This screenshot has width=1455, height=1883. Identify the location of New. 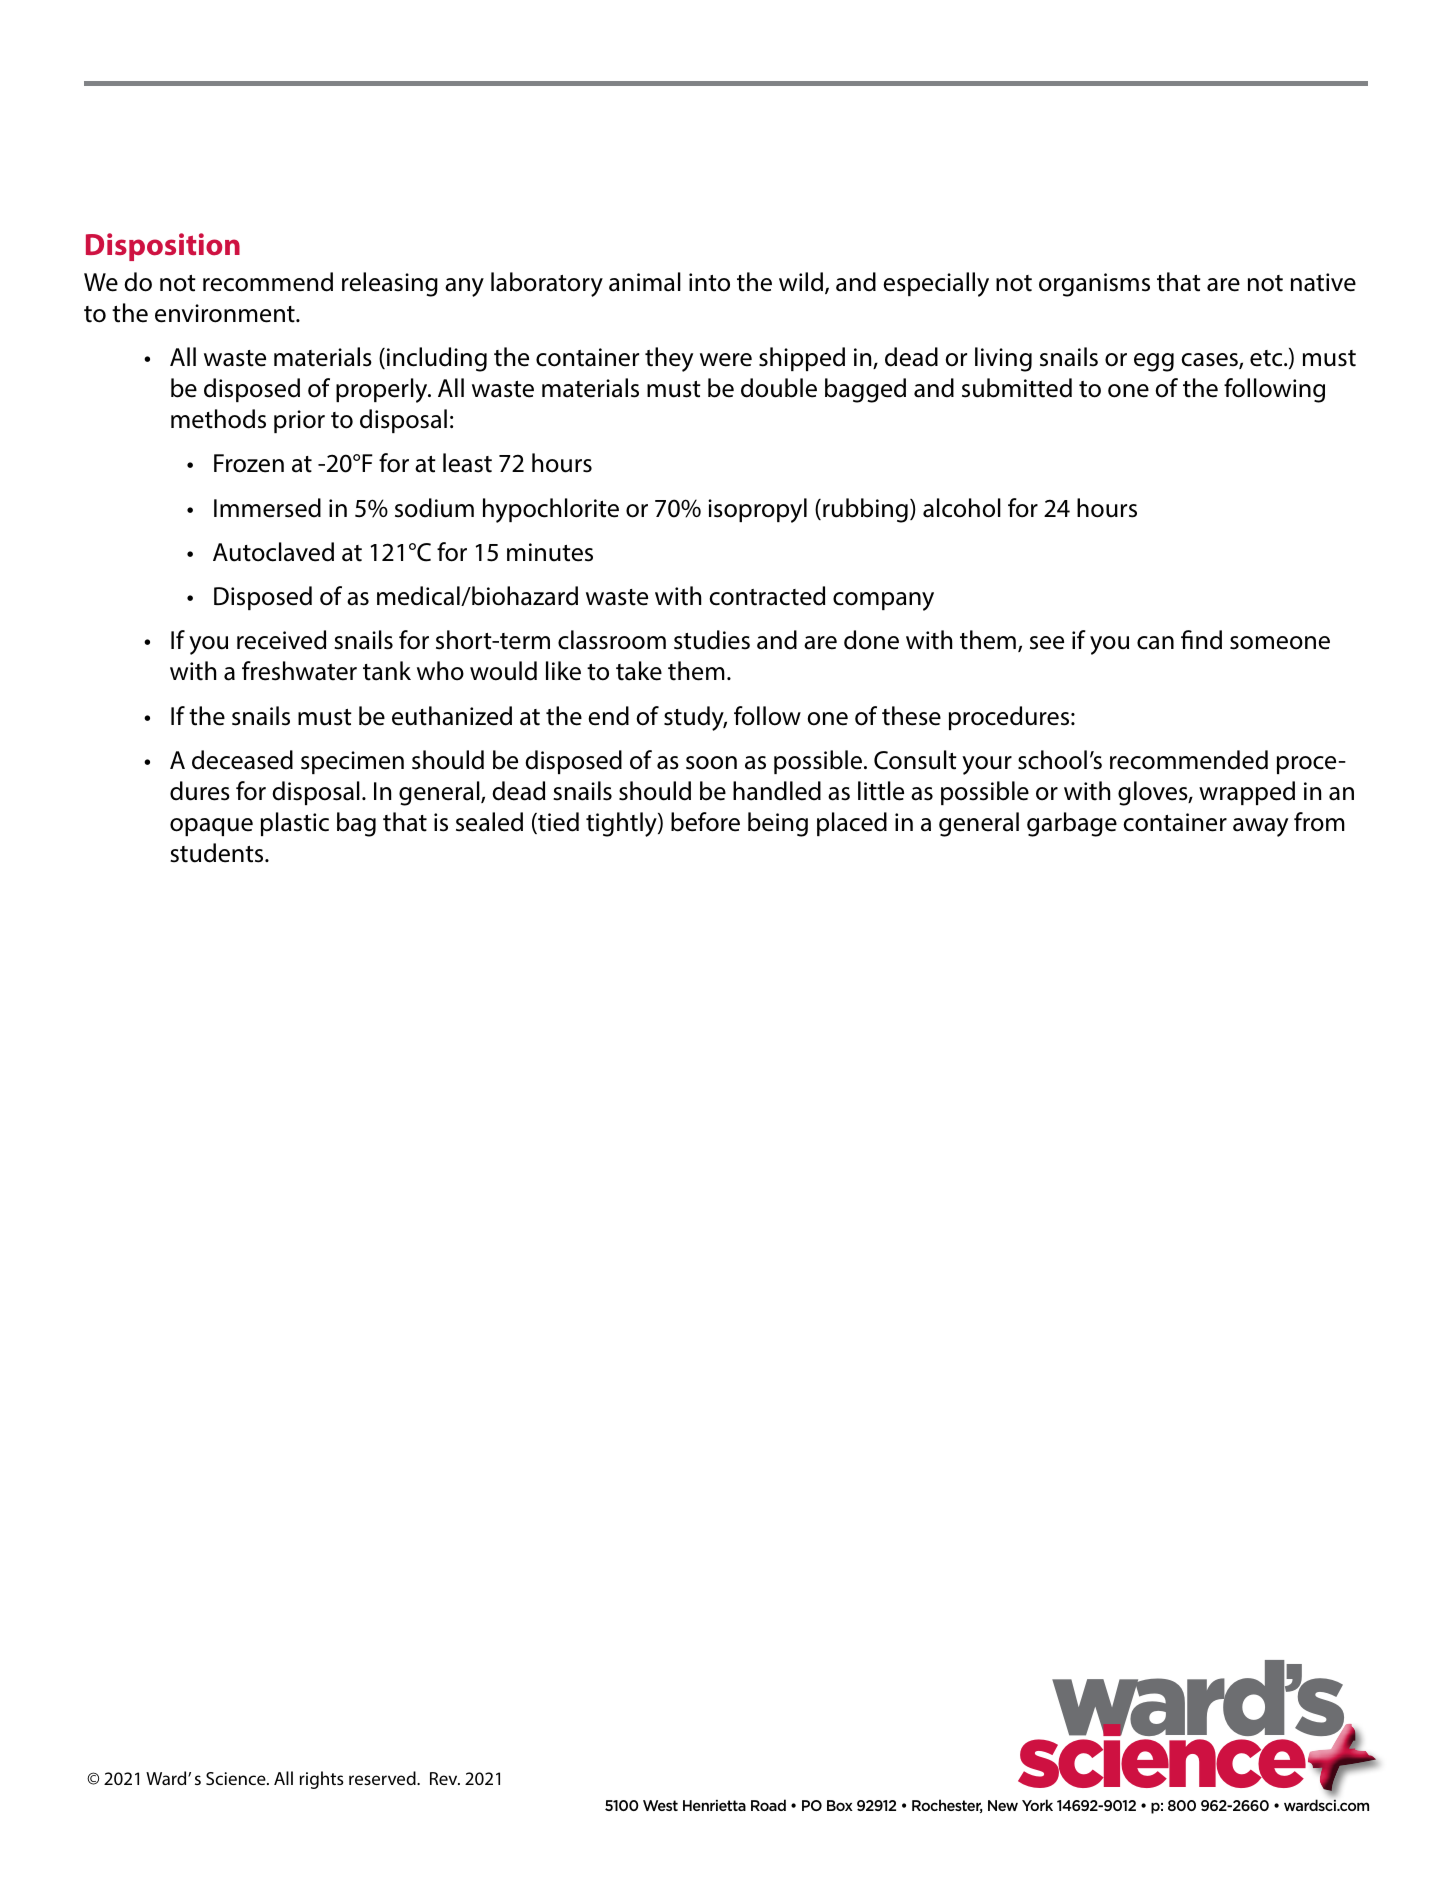
(1003, 1805).
